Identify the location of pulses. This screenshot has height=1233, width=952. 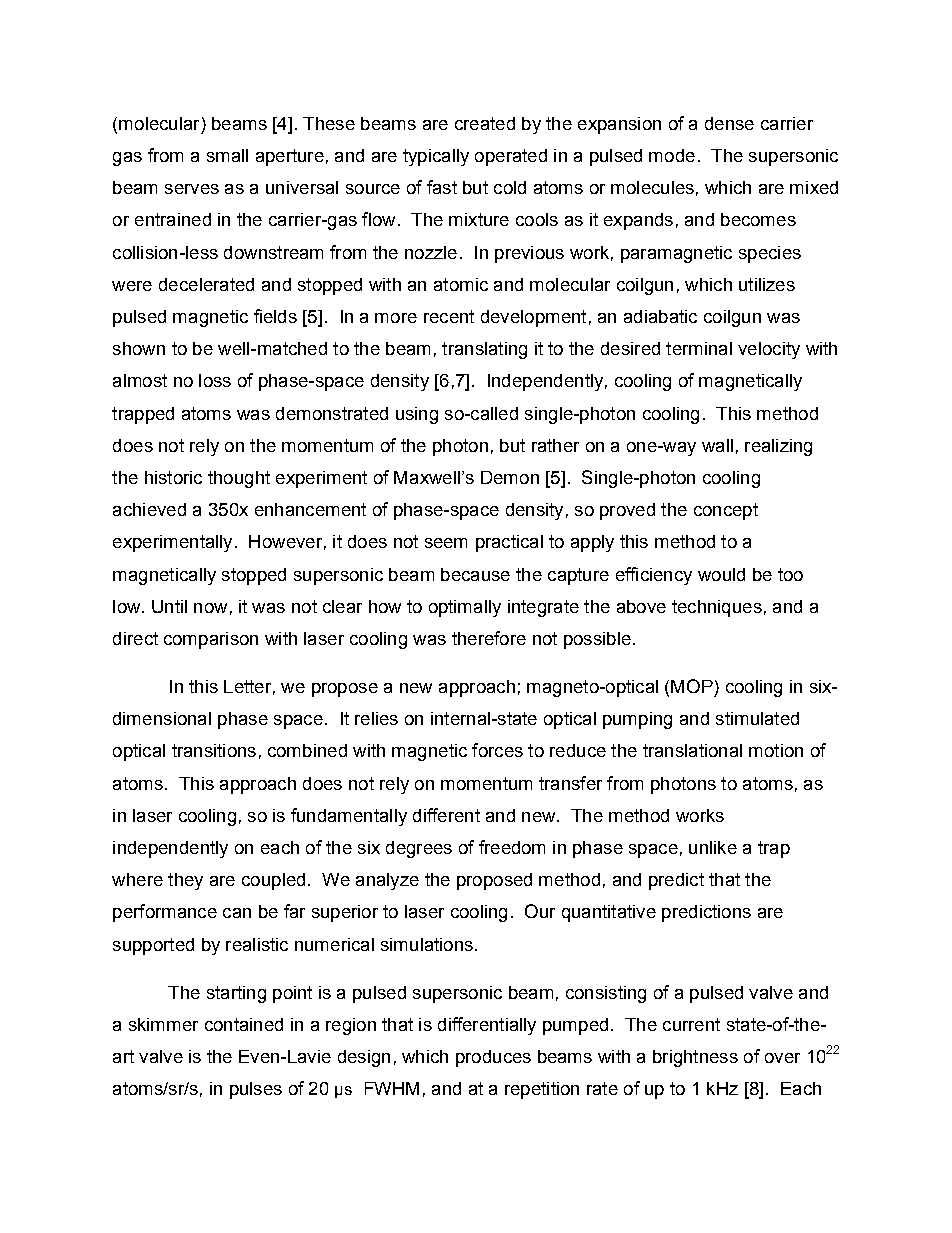
(256, 1090).
